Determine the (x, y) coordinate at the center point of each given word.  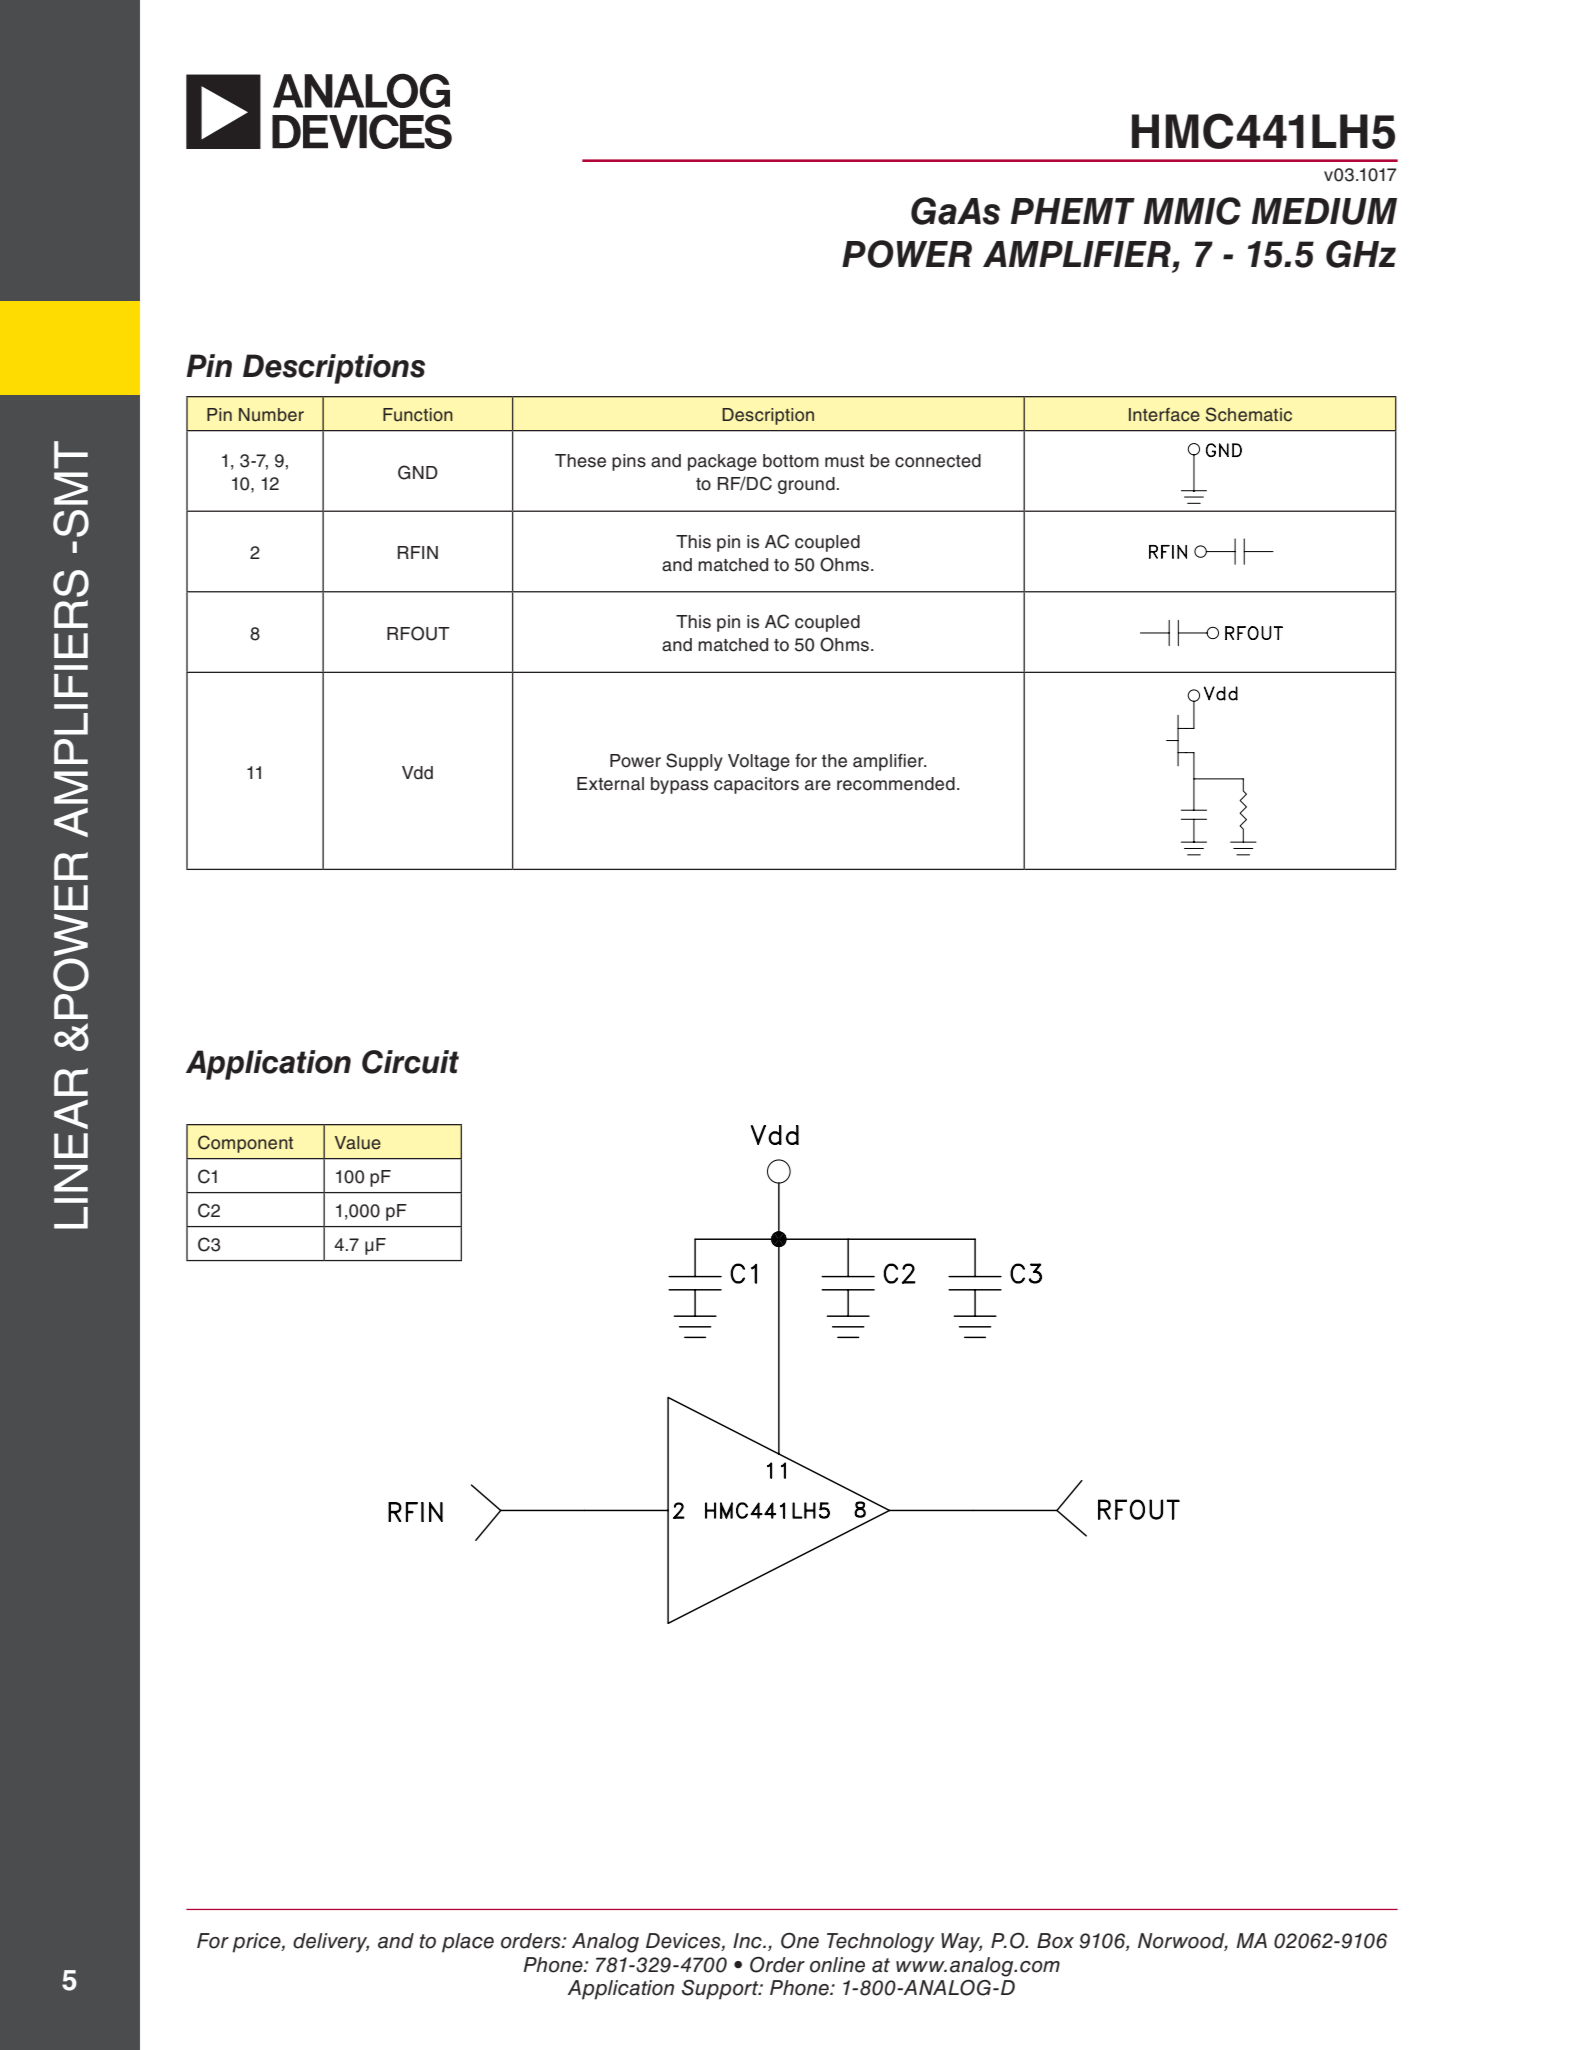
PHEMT (1073, 211)
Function (418, 415)
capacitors (756, 785)
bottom (791, 461)
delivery (331, 1943)
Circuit (410, 1062)
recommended (896, 784)
